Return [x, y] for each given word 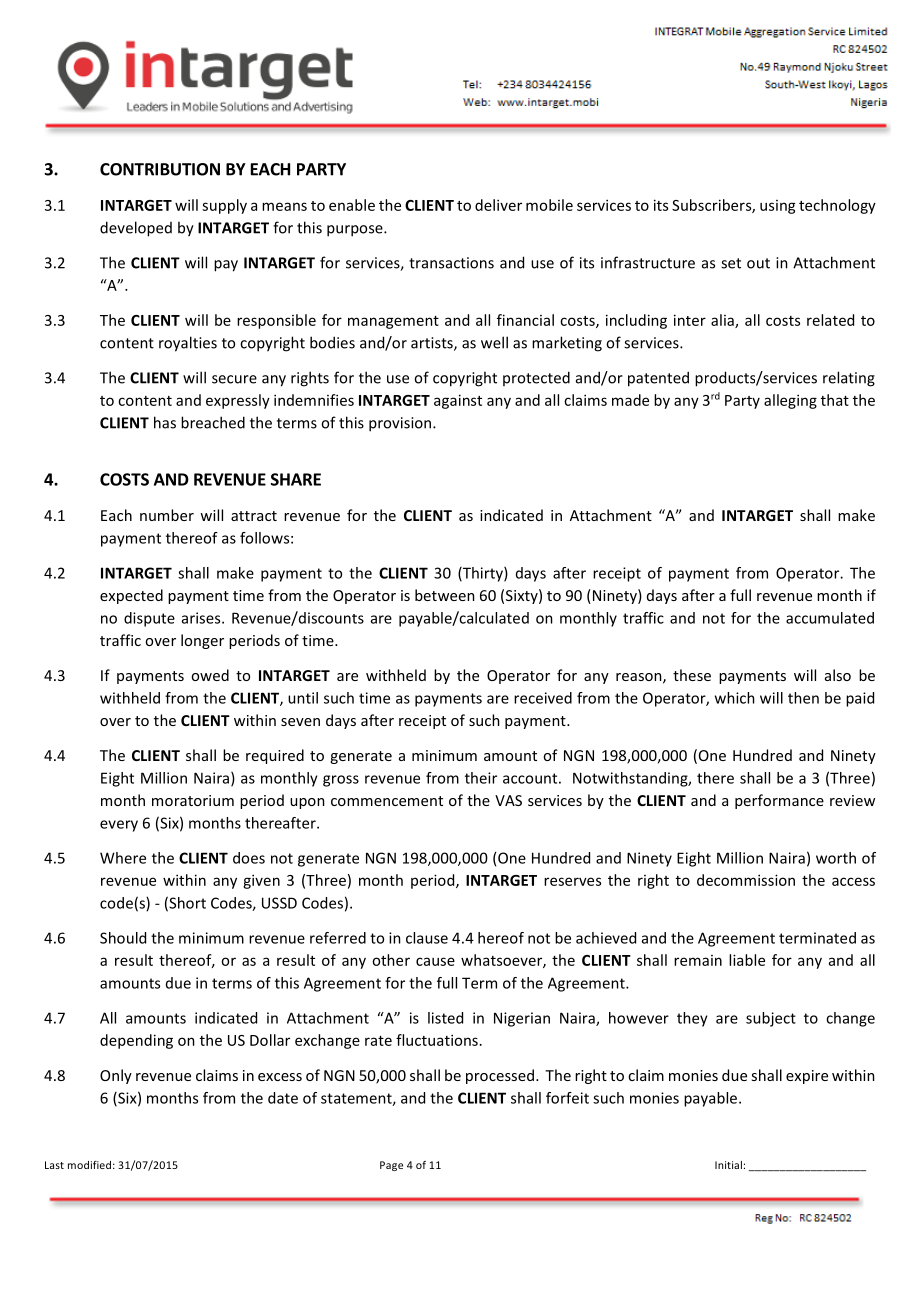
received [543, 698]
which [735, 698]
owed [210, 675]
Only [116, 1076]
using [778, 207]
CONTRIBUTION [160, 169]
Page [391, 1166]
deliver [498, 205]
